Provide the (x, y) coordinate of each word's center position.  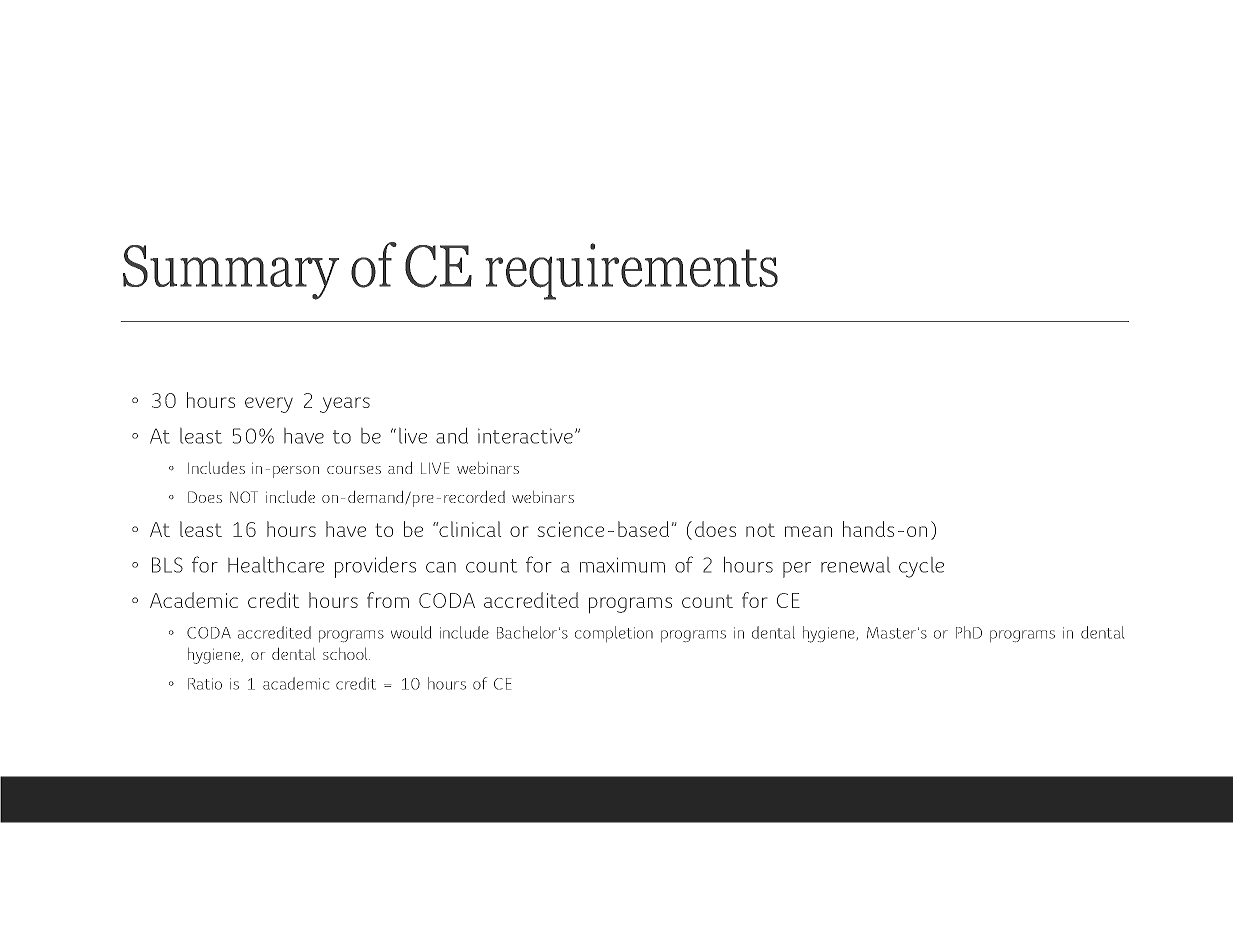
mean (808, 531)
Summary (231, 272)
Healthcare (276, 565)
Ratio (205, 684)
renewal (855, 565)
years (345, 405)
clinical (470, 529)
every (269, 405)
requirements (631, 271)
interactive (525, 436)
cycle (921, 567)
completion (614, 634)
